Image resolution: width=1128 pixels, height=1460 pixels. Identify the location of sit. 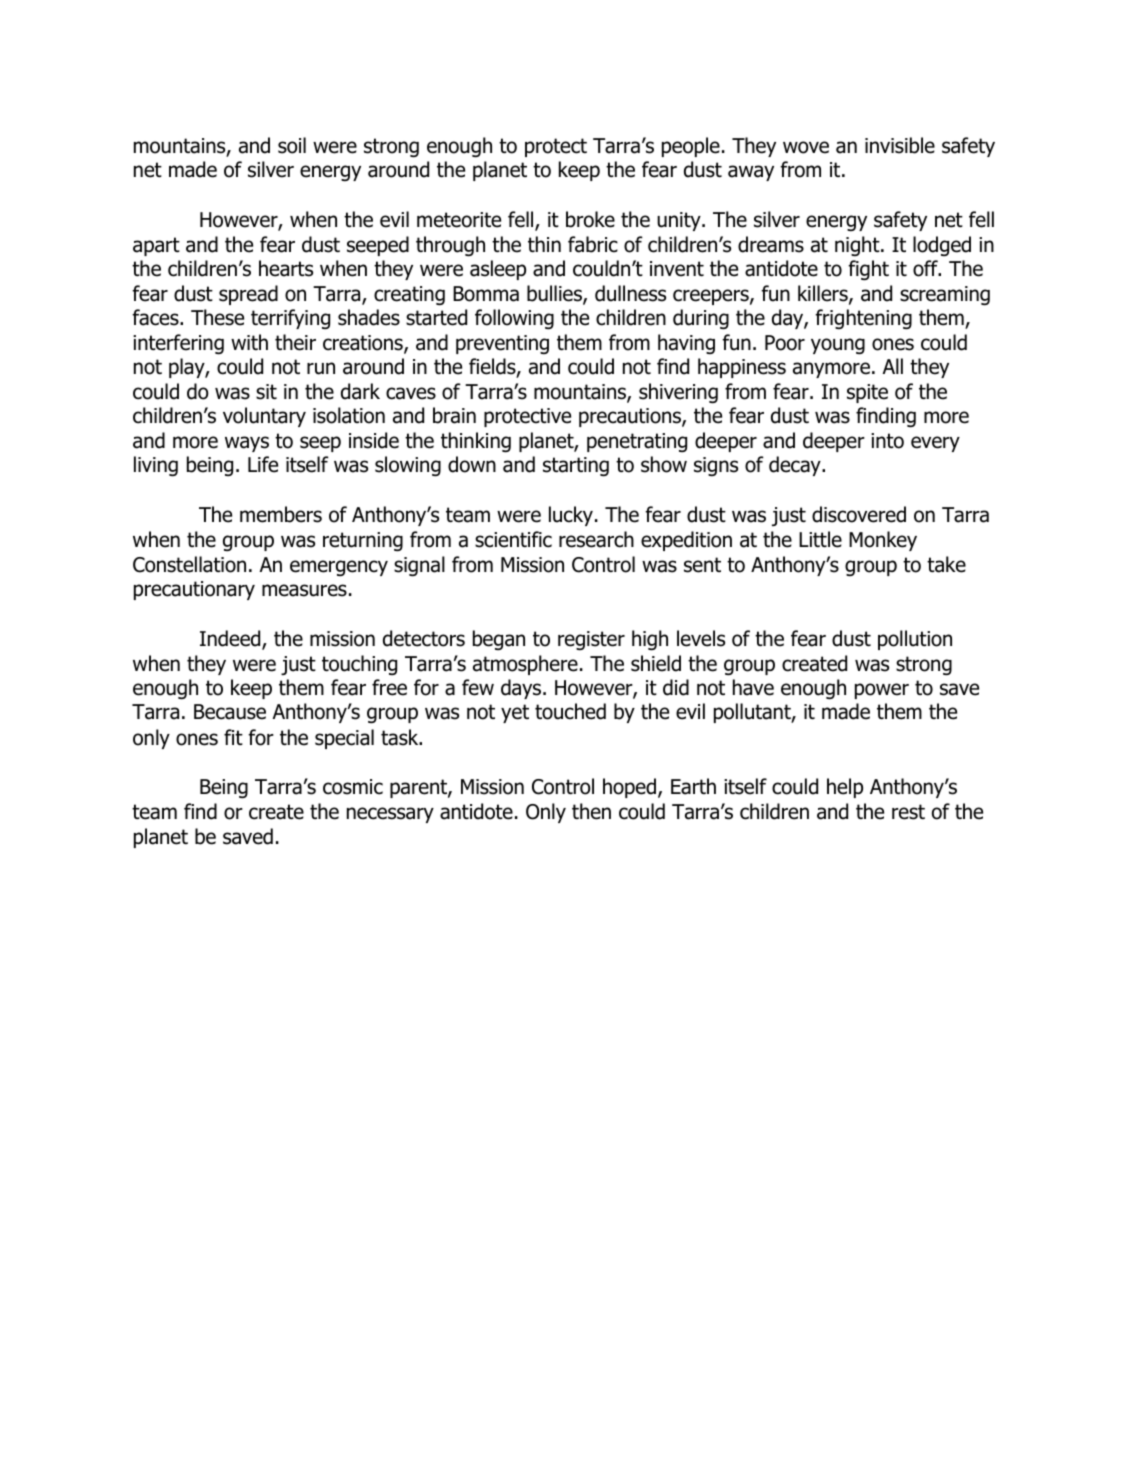
(266, 392).
